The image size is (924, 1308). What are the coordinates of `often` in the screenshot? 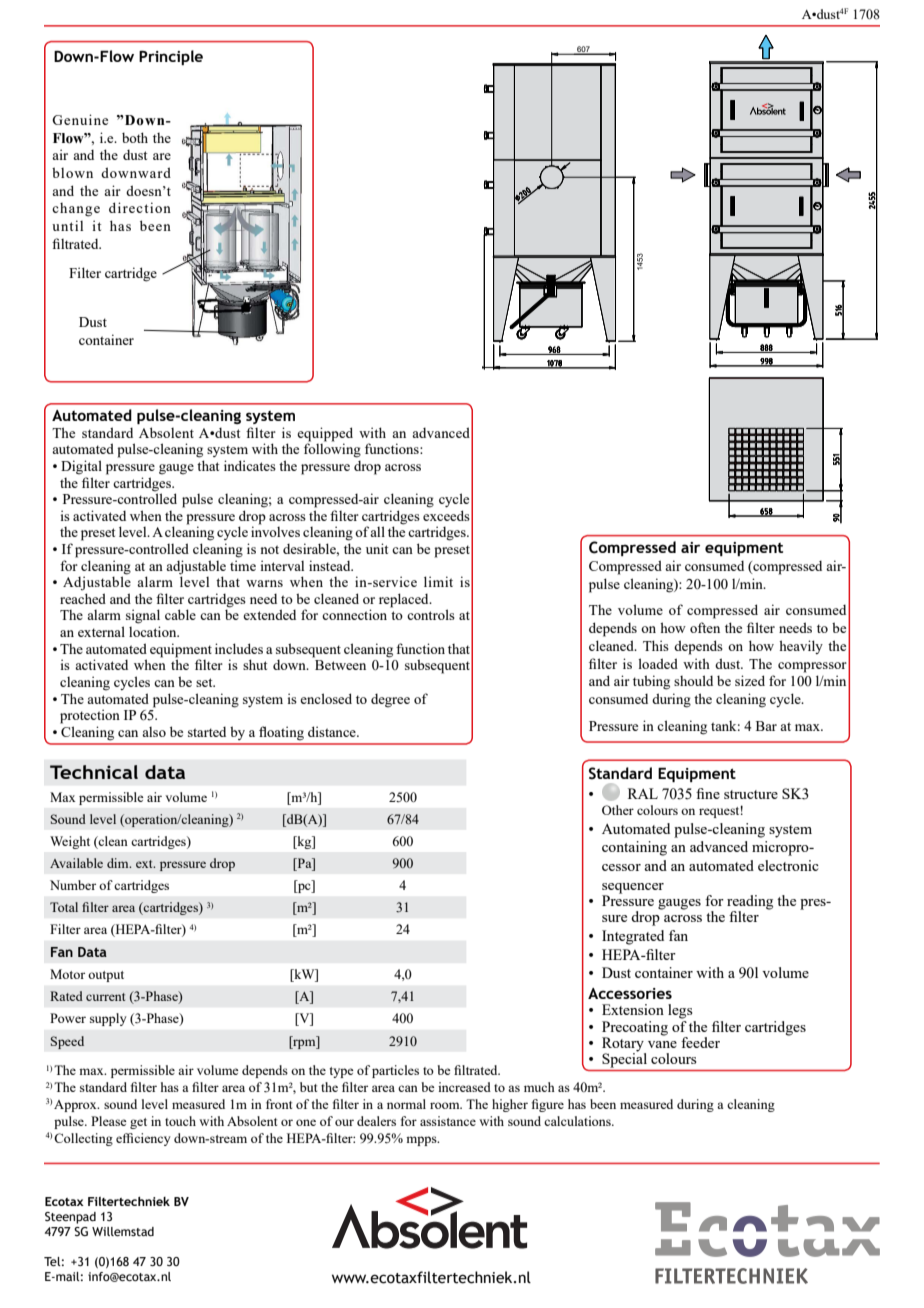 It's located at (705, 627).
